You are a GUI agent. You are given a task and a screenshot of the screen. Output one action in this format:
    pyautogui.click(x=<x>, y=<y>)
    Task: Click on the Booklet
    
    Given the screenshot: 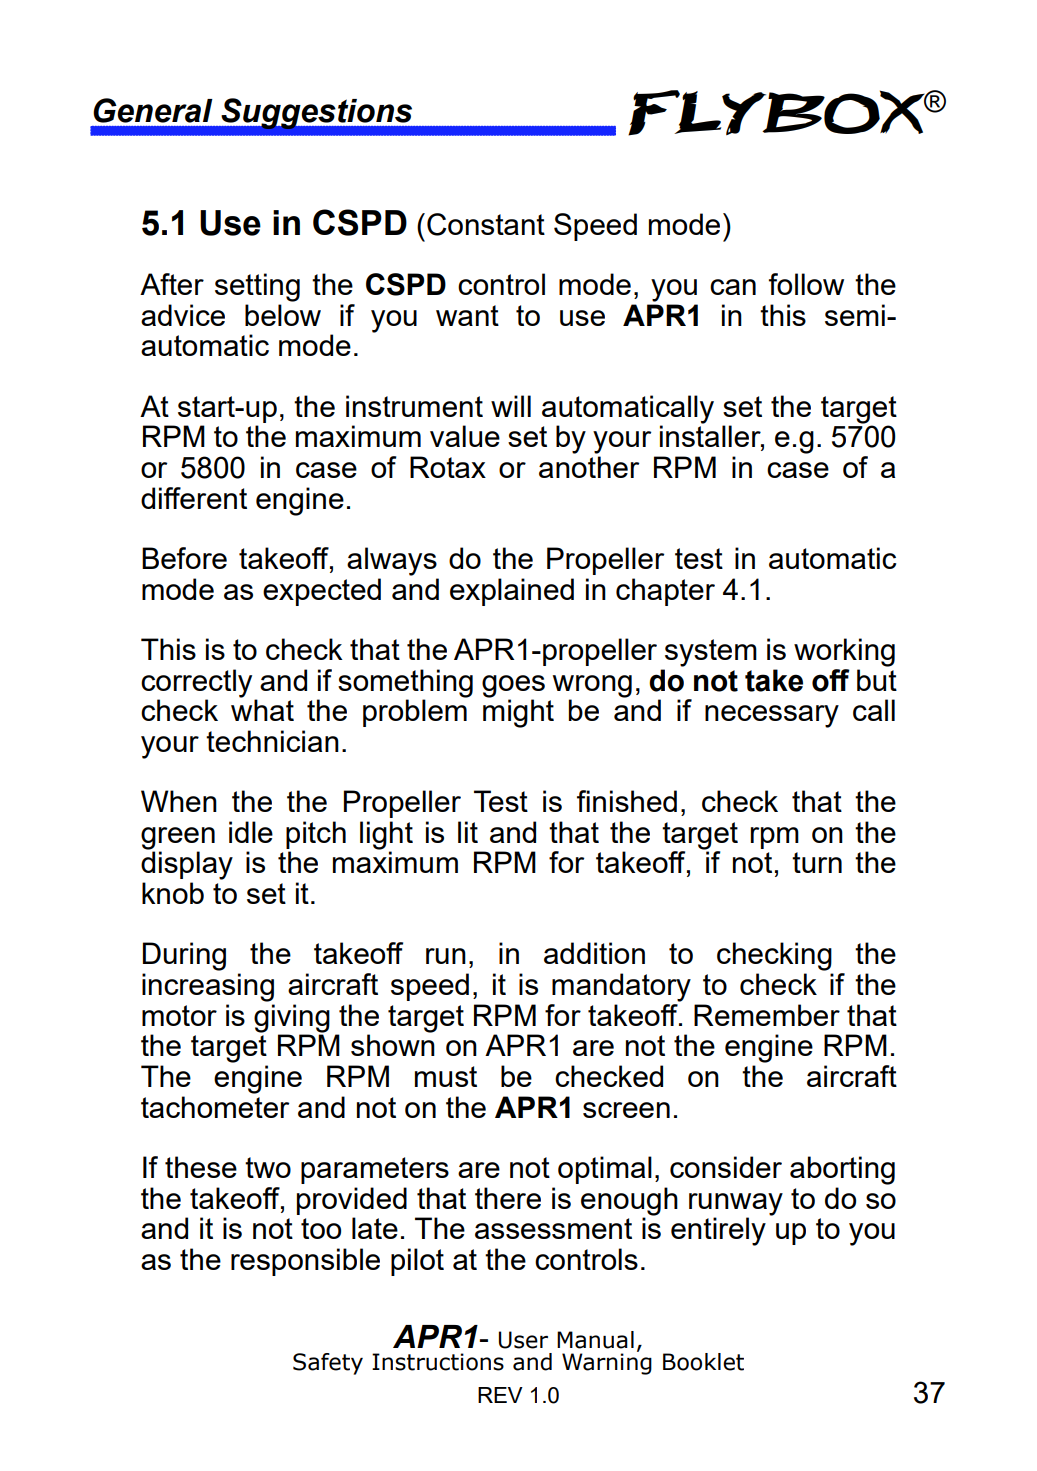 What is the action you would take?
    pyautogui.click(x=703, y=1362)
